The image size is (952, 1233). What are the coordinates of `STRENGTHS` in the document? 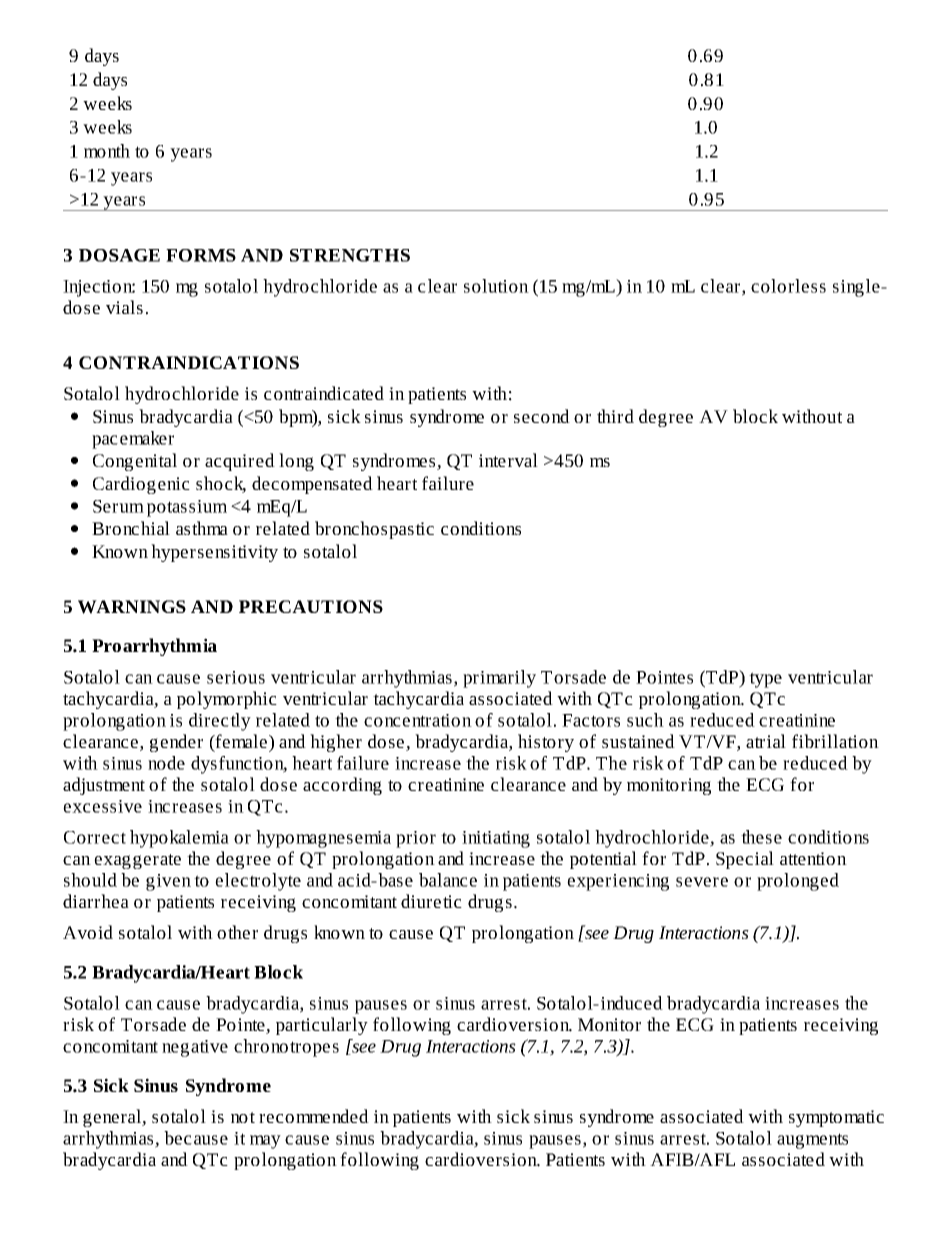 It's located at (350, 255).
